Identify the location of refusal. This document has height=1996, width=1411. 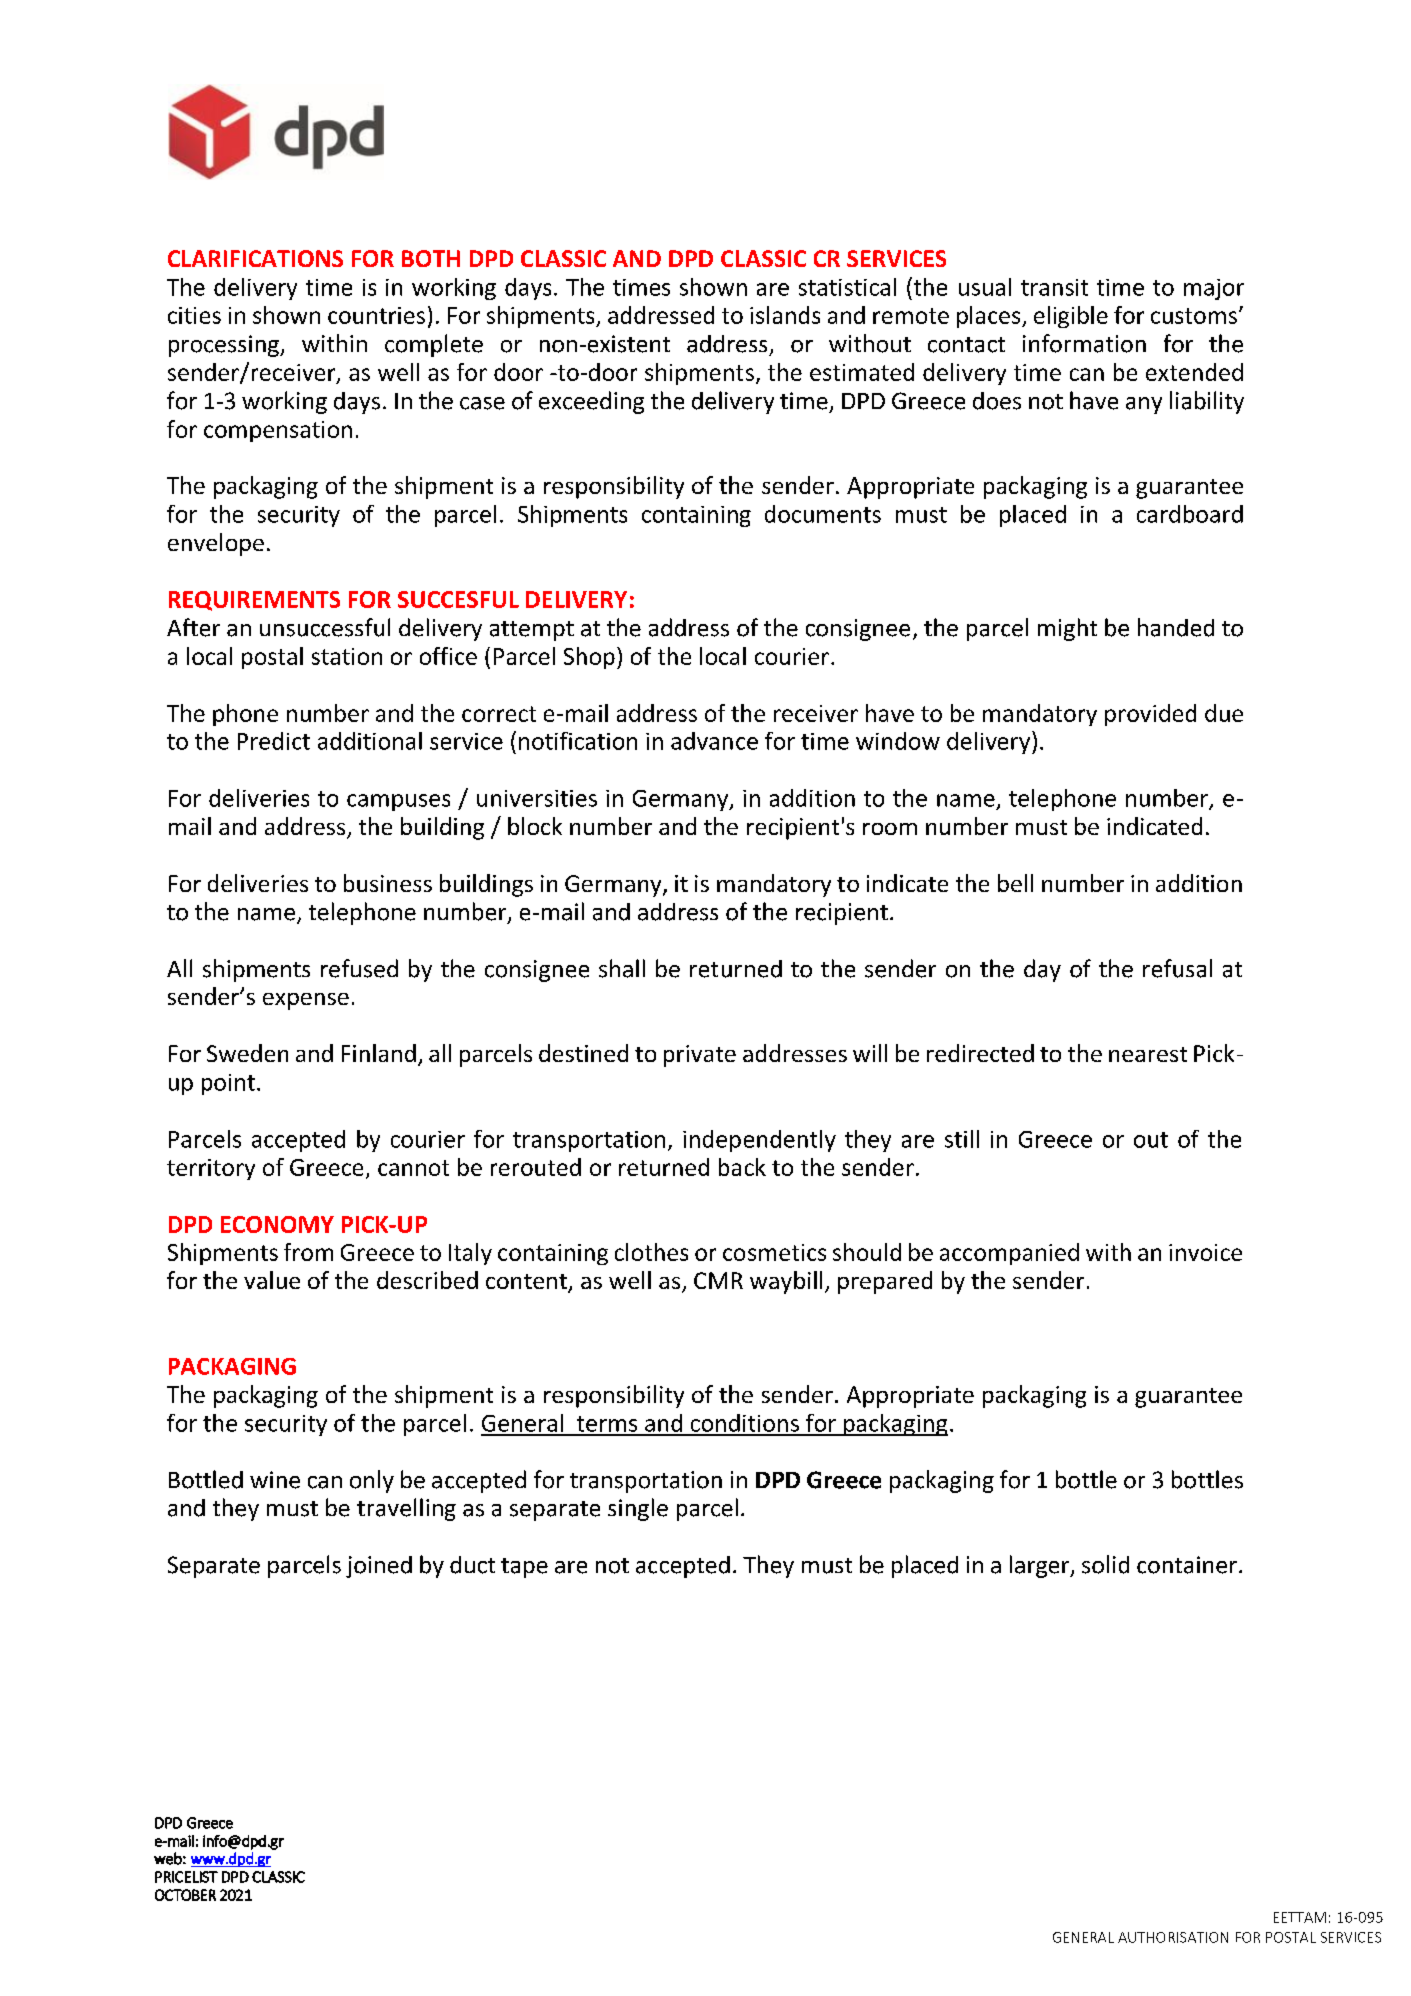
(1177, 968).
